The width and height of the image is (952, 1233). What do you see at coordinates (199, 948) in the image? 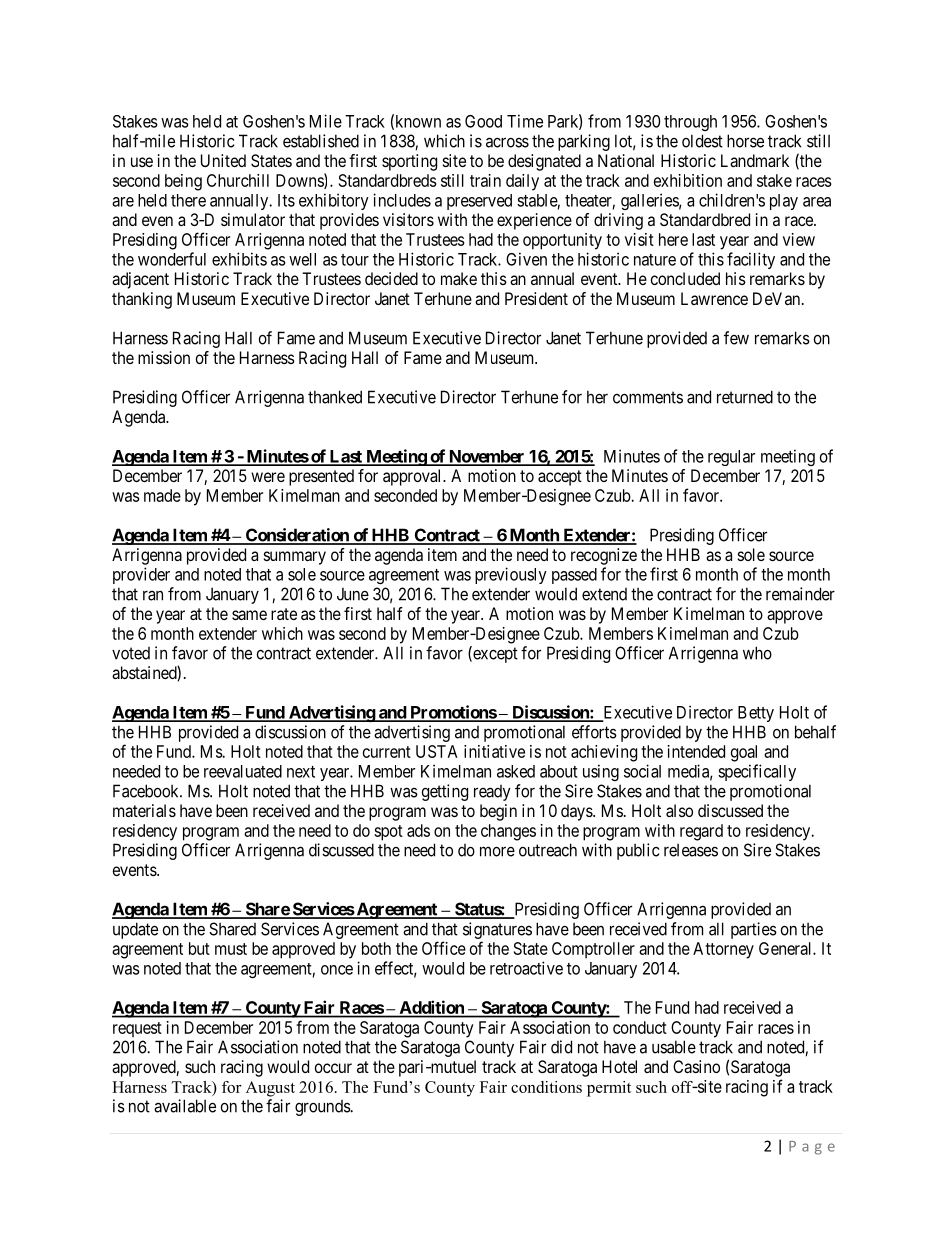
I see `but` at bounding box center [199, 948].
